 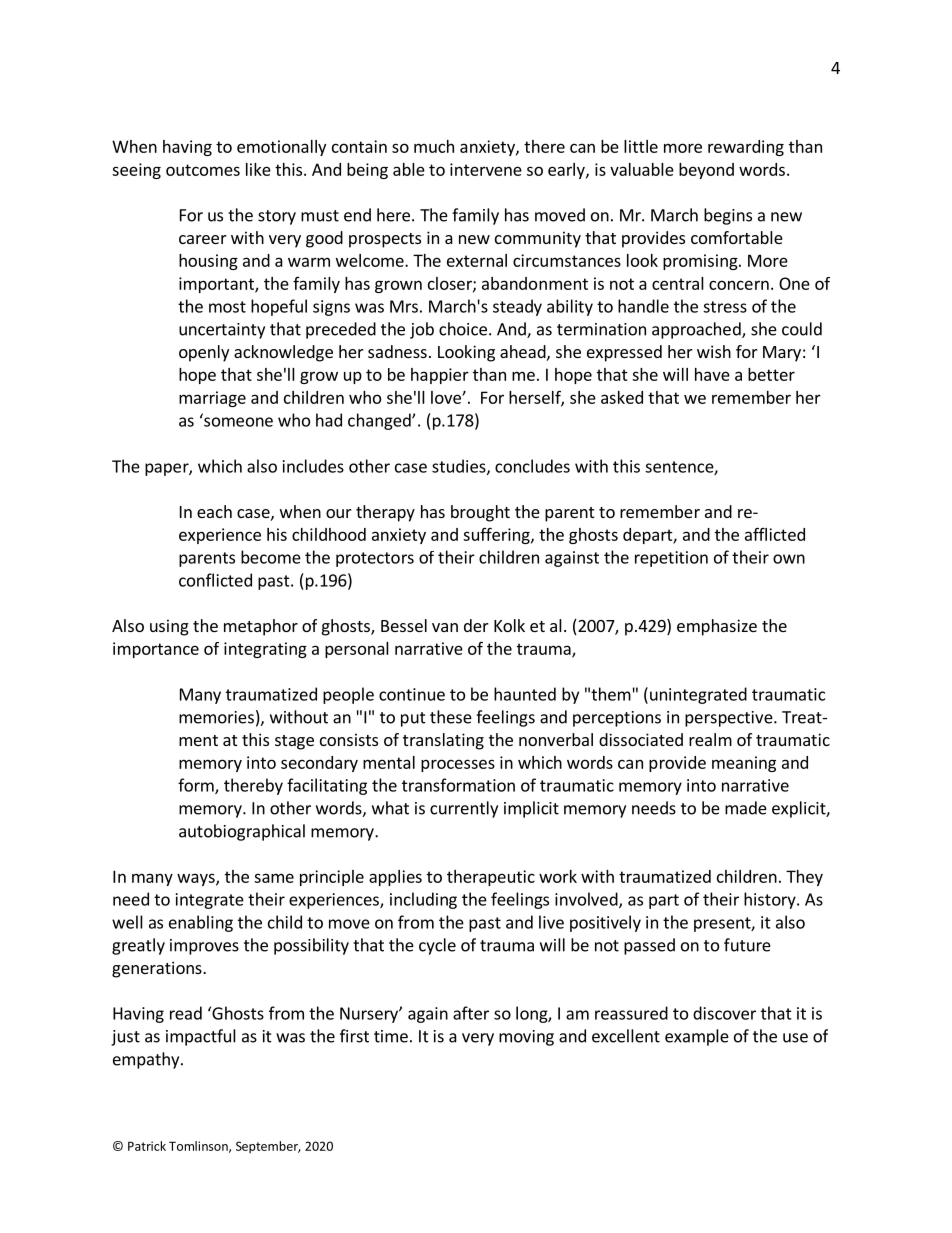 What do you see at coordinates (214, 511) in the page?
I see `each` at bounding box center [214, 511].
